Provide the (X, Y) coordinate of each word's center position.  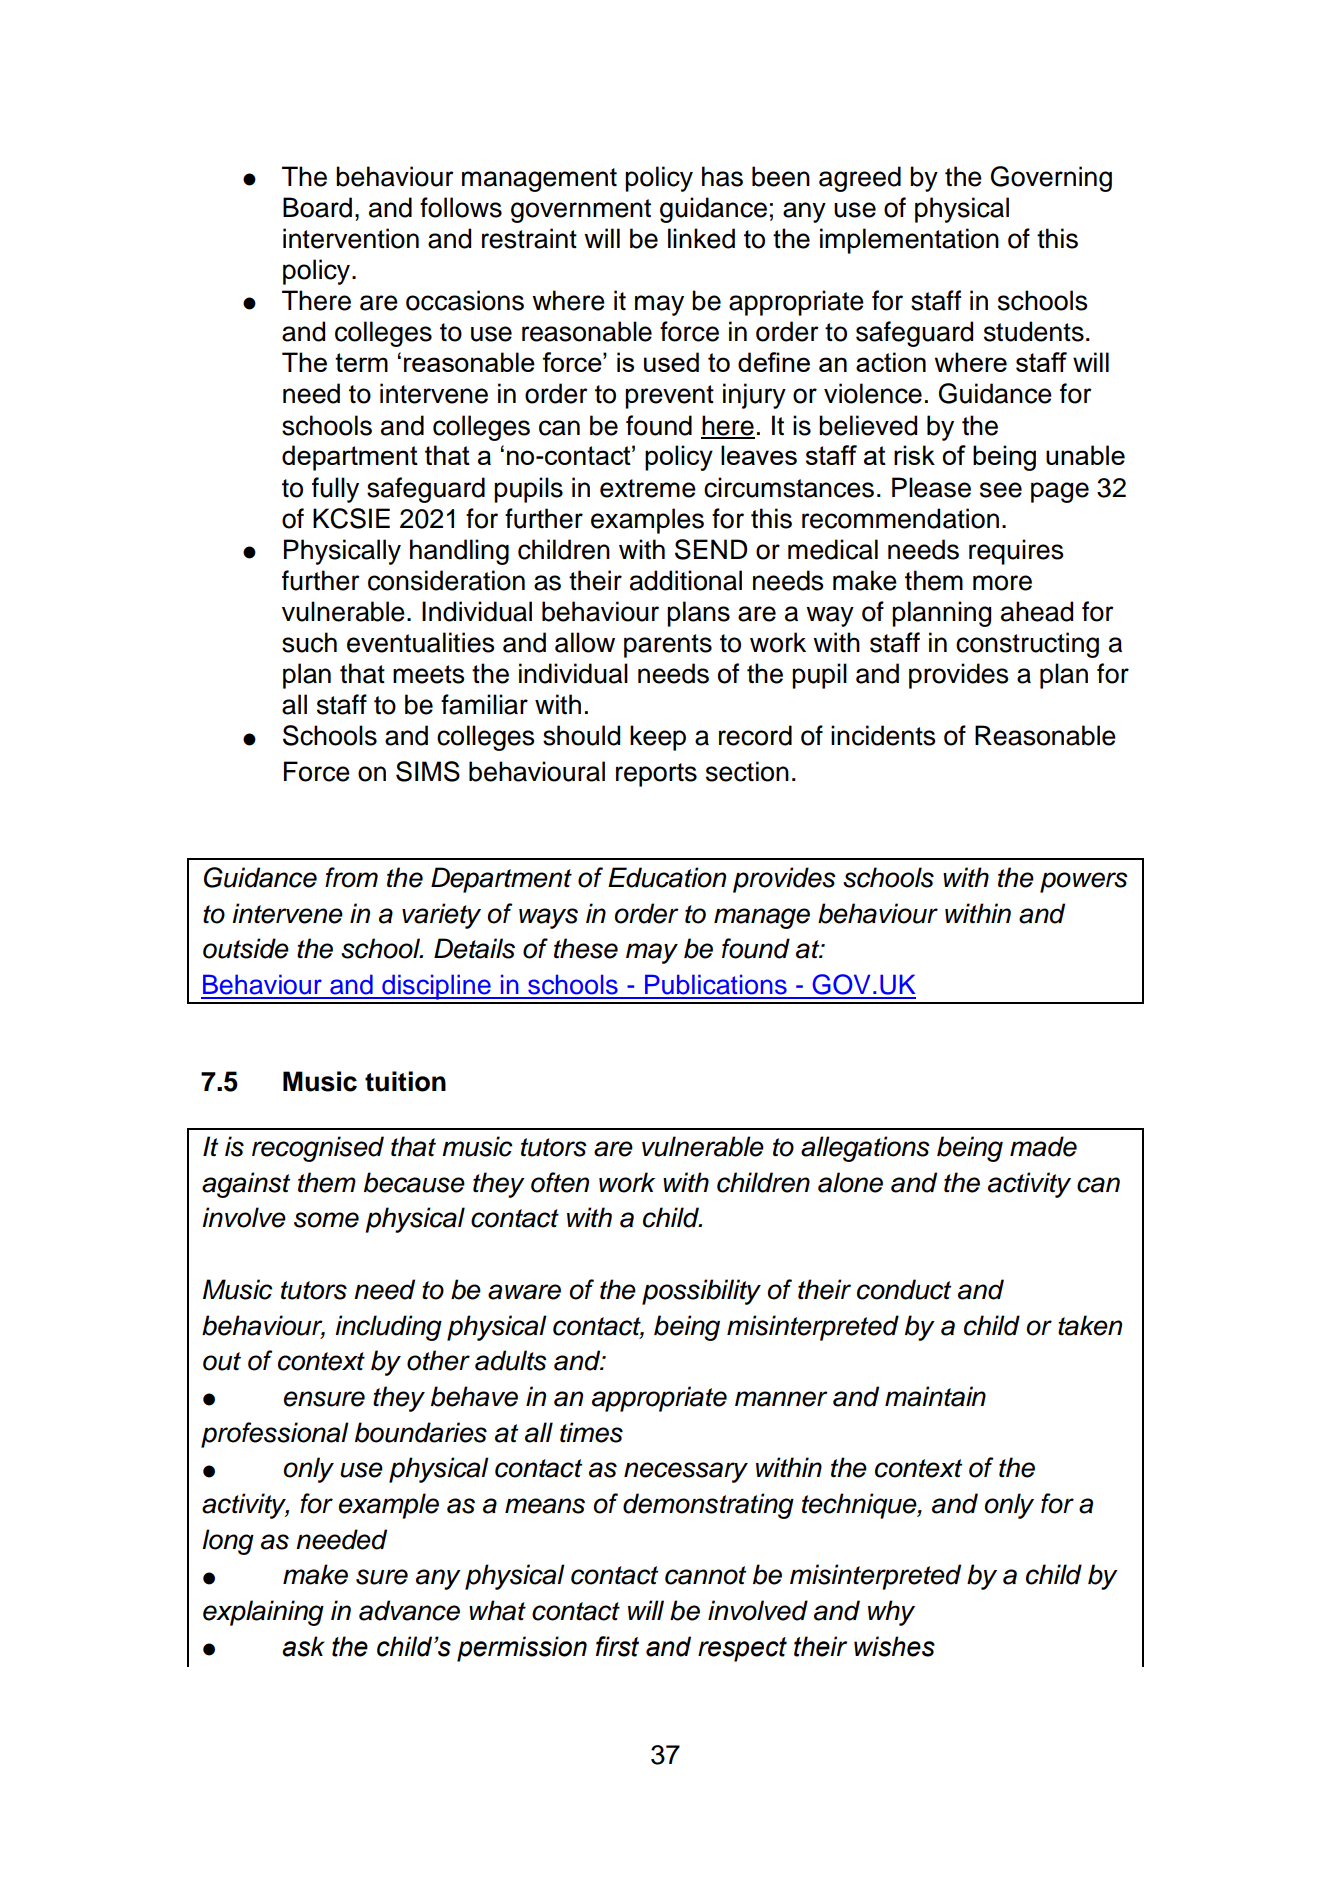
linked (701, 238)
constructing (1027, 645)
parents (668, 646)
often (560, 1182)
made (1043, 1146)
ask (303, 1646)
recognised (318, 1149)
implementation (909, 241)
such (309, 642)
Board (317, 207)
